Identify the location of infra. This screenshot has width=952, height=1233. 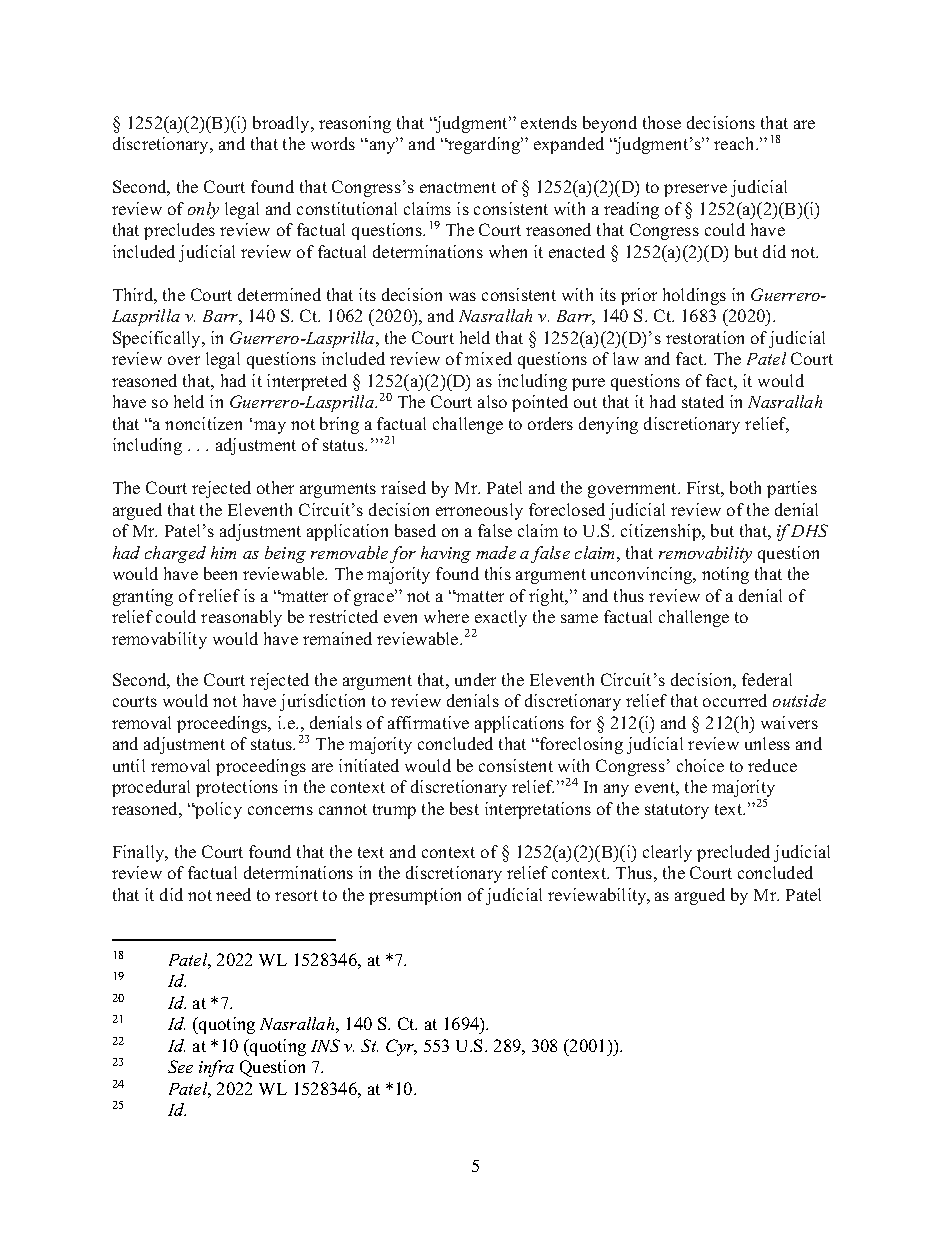
(216, 1068).
